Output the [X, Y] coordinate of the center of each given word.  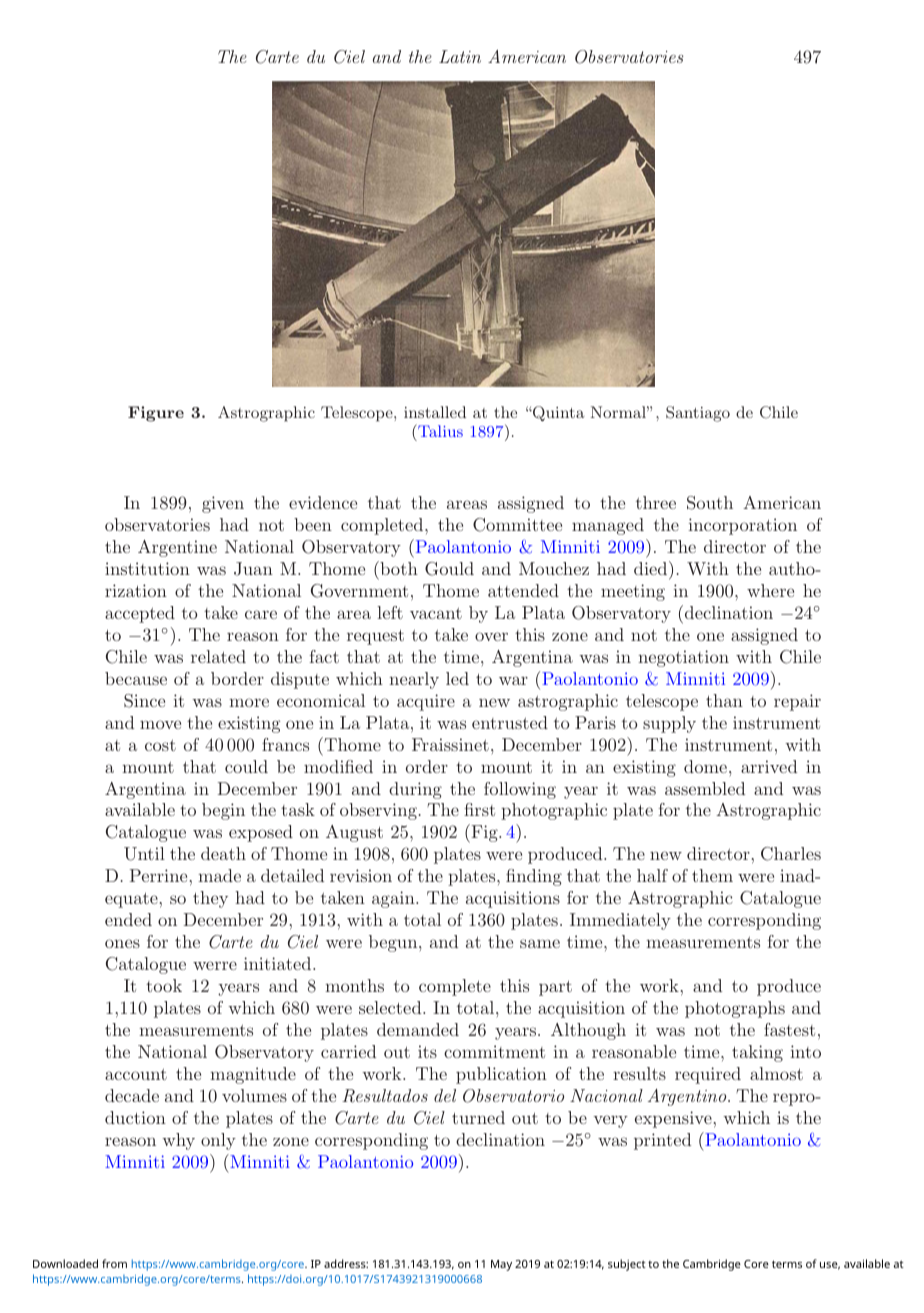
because [136, 678]
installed [435, 412]
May [501, 1265]
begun [394, 943]
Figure [156, 414]
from [114, 1263]
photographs [735, 1009]
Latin [460, 56]
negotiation [683, 658]
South [710, 503]
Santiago [698, 414]
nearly [414, 680]
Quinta [558, 413]
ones [122, 943]
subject [627, 1265]
